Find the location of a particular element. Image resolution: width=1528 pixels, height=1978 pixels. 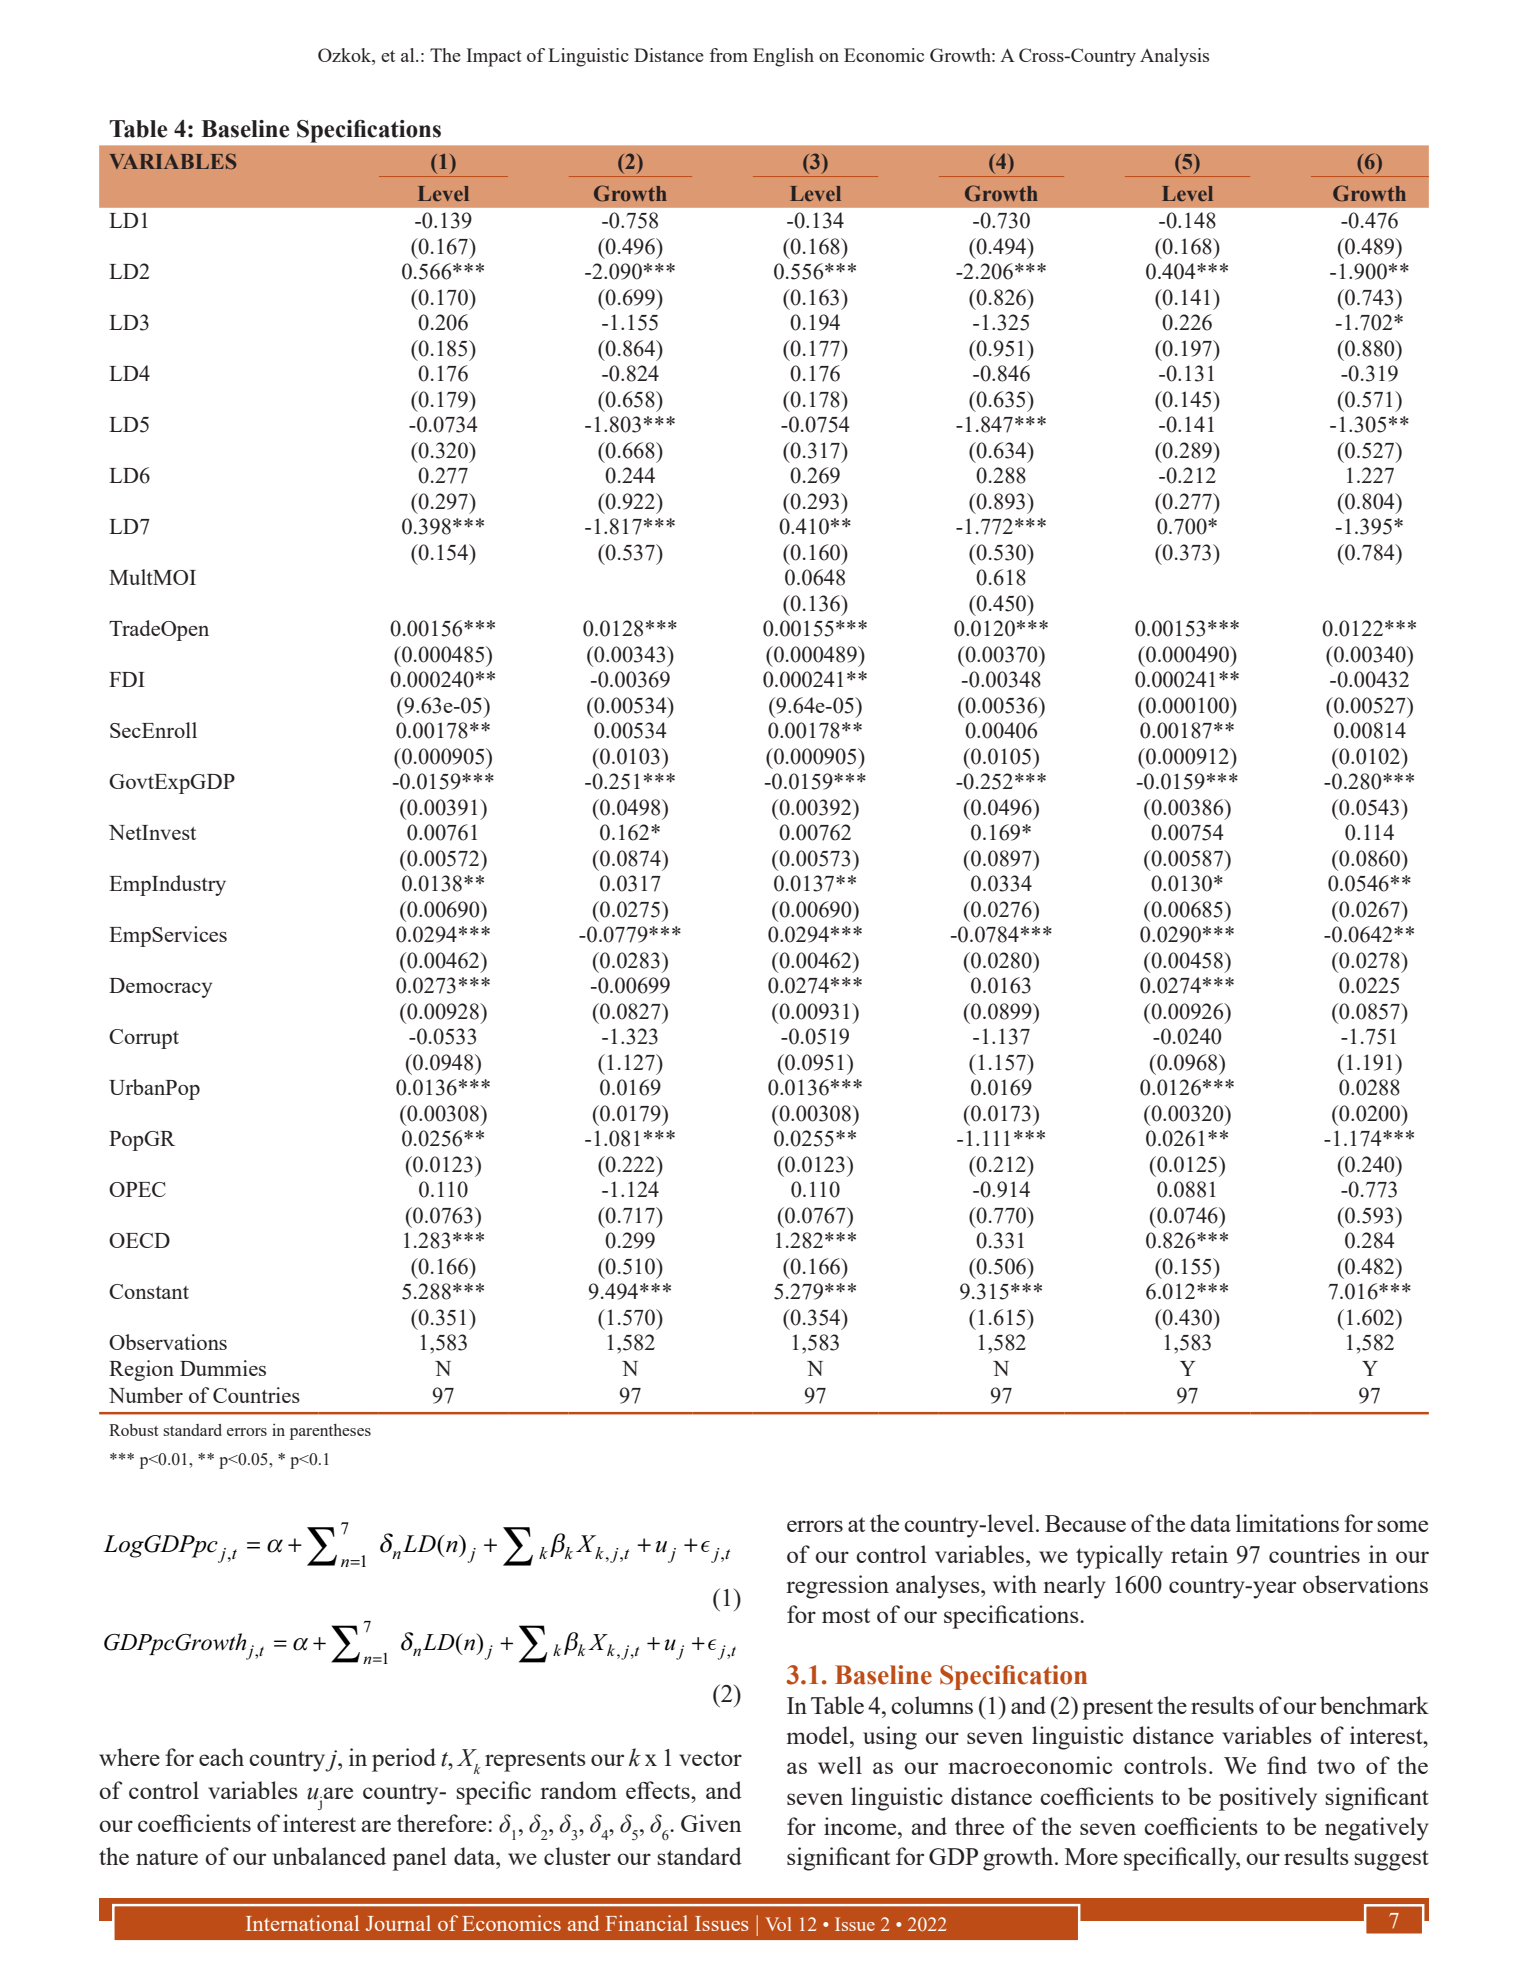

unbalanced is located at coordinates (329, 1856).
